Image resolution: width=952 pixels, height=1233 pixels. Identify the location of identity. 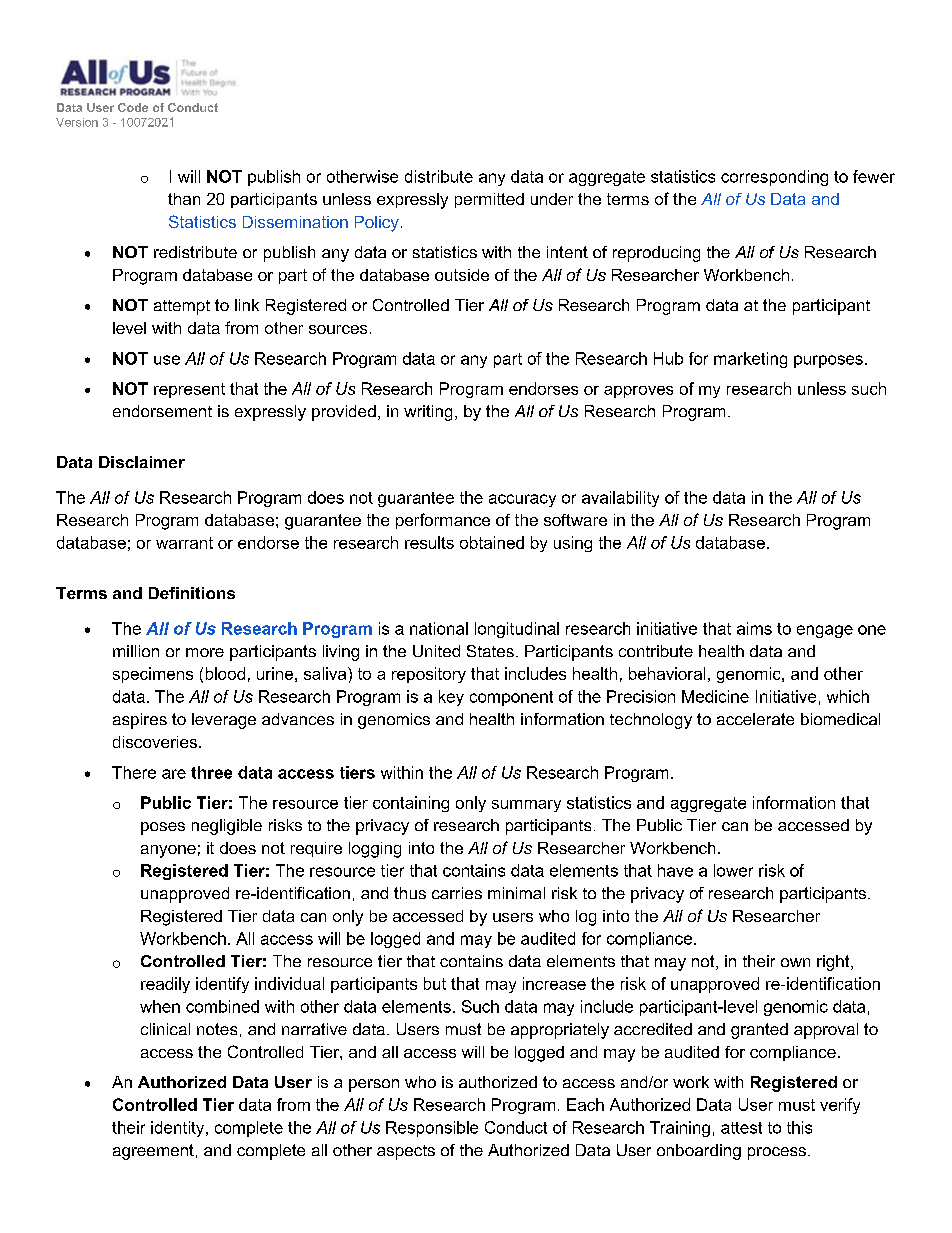
(179, 1129).
